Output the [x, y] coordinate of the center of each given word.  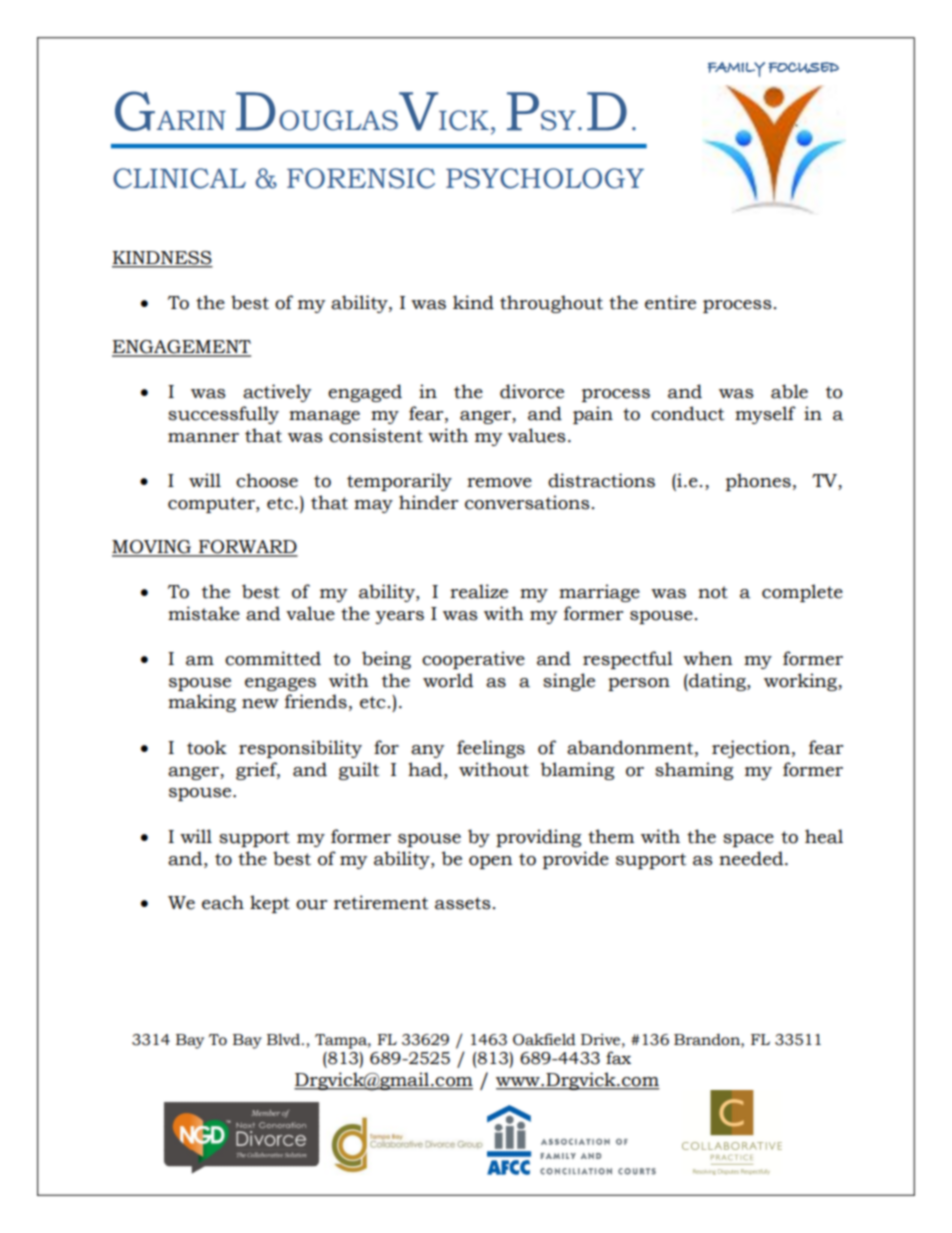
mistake [204, 613]
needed [752, 858]
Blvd [285, 1039]
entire [670, 302]
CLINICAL [179, 178]
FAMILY [736, 69]
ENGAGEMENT [181, 348]
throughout [551, 304]
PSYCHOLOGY [545, 178]
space [748, 840]
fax [618, 1058]
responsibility [300, 749]
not [713, 592]
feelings [491, 749]
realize [479, 591]
